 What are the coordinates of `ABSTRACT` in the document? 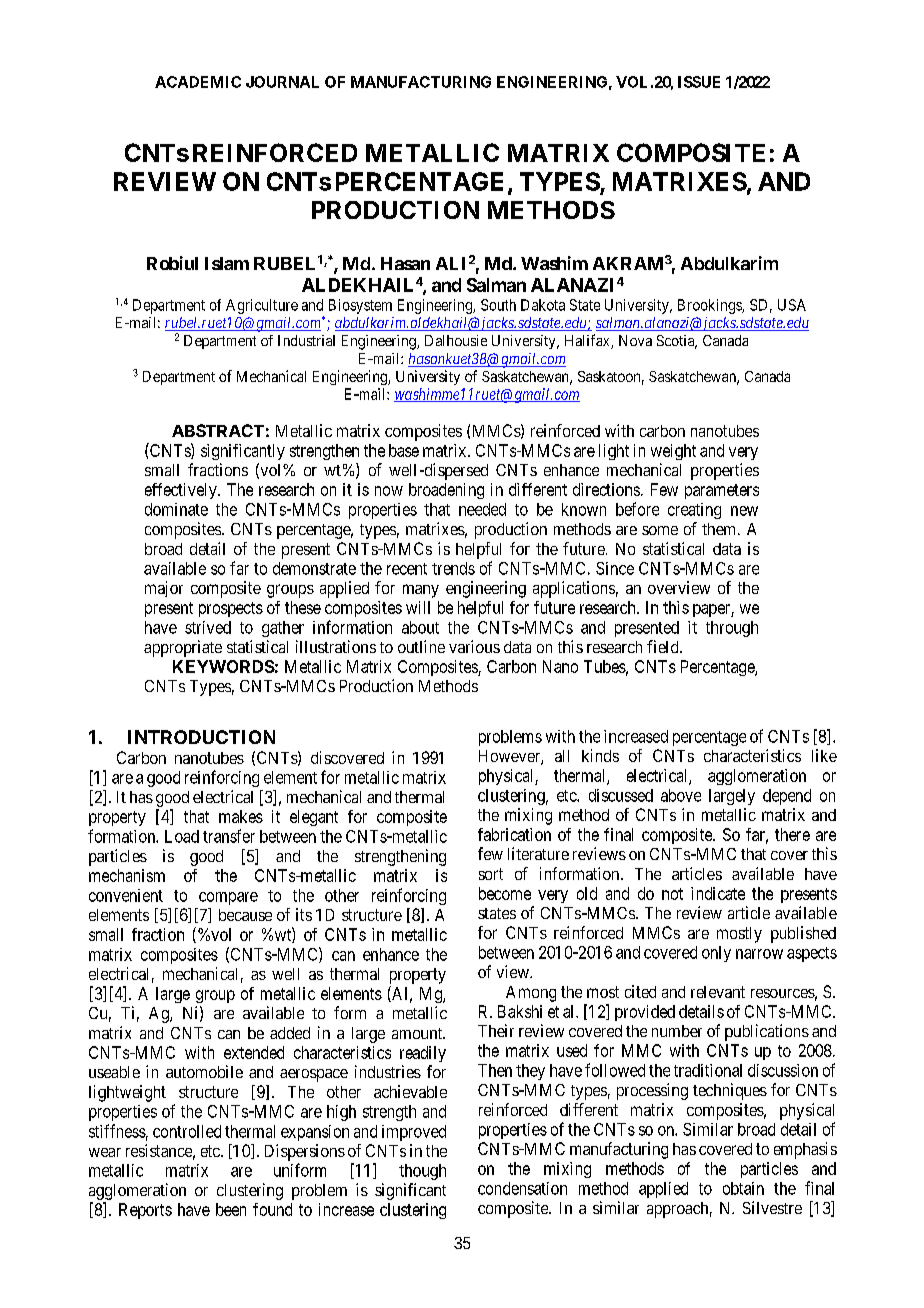 It's located at (218, 430).
